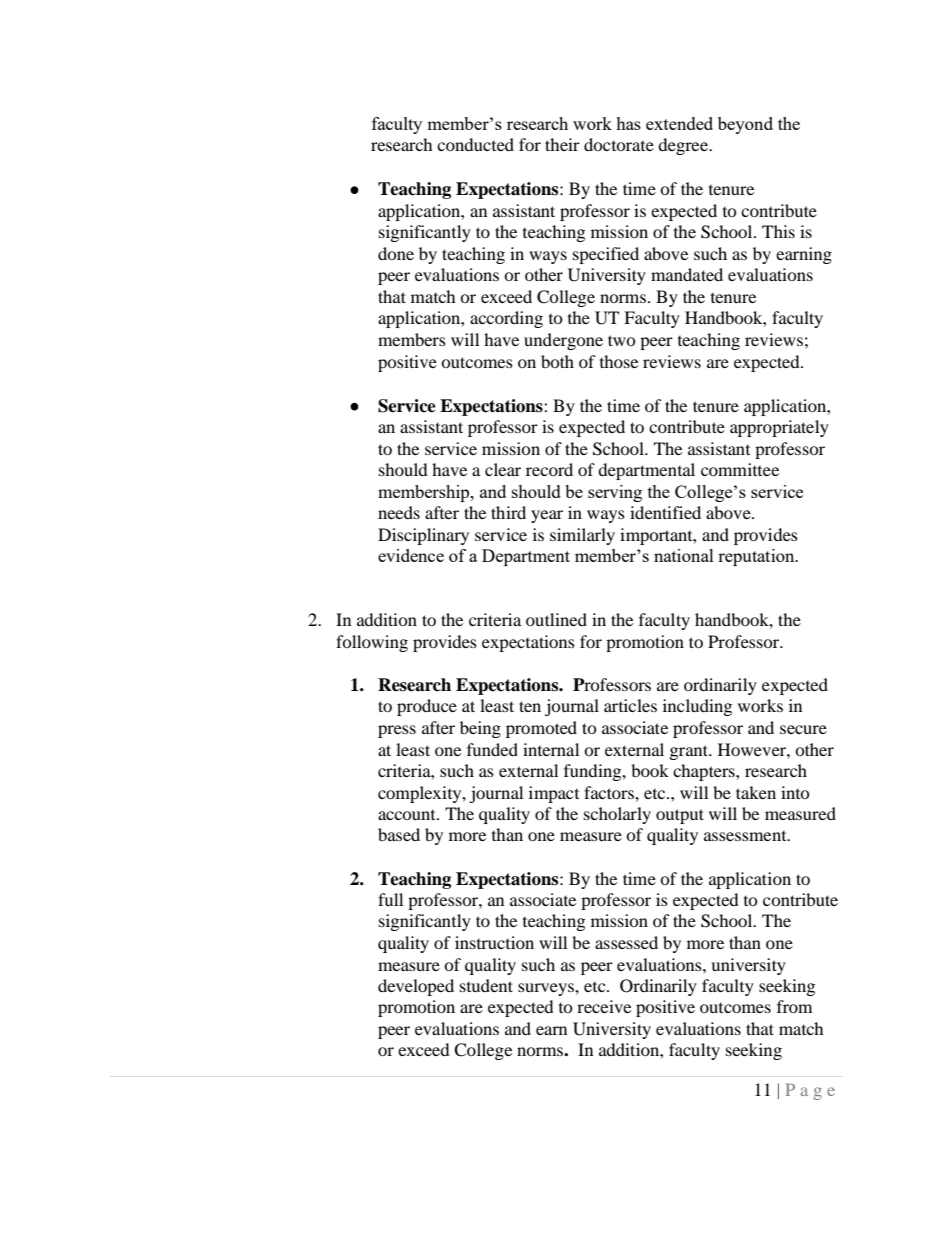  I want to click on similarly, so click(582, 536).
